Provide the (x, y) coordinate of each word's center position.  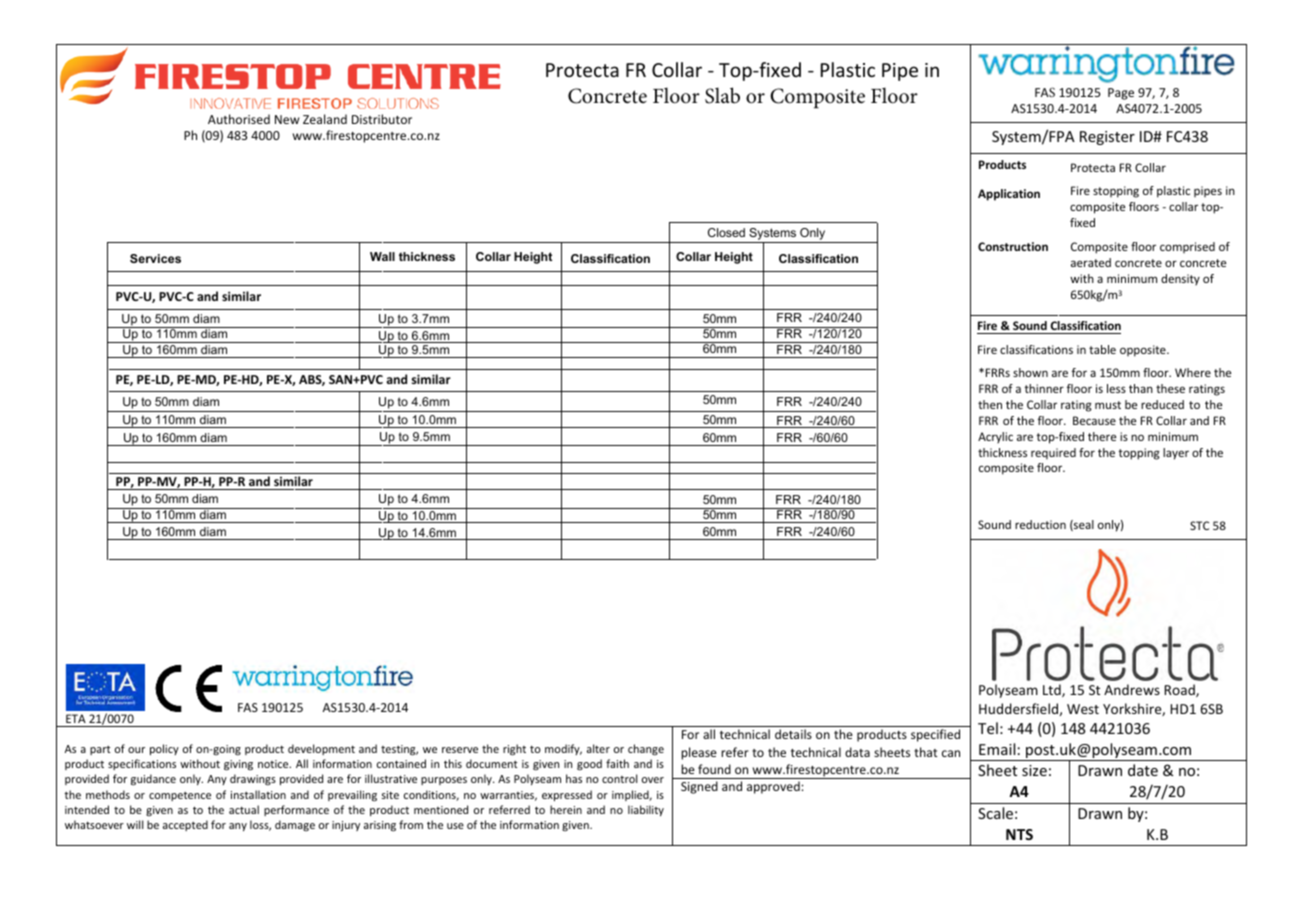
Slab (722, 95)
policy (164, 749)
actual (244, 809)
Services (155, 258)
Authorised (239, 119)
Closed (726, 232)
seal (1083, 525)
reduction (1040, 524)
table (1102, 349)
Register (1107, 138)
